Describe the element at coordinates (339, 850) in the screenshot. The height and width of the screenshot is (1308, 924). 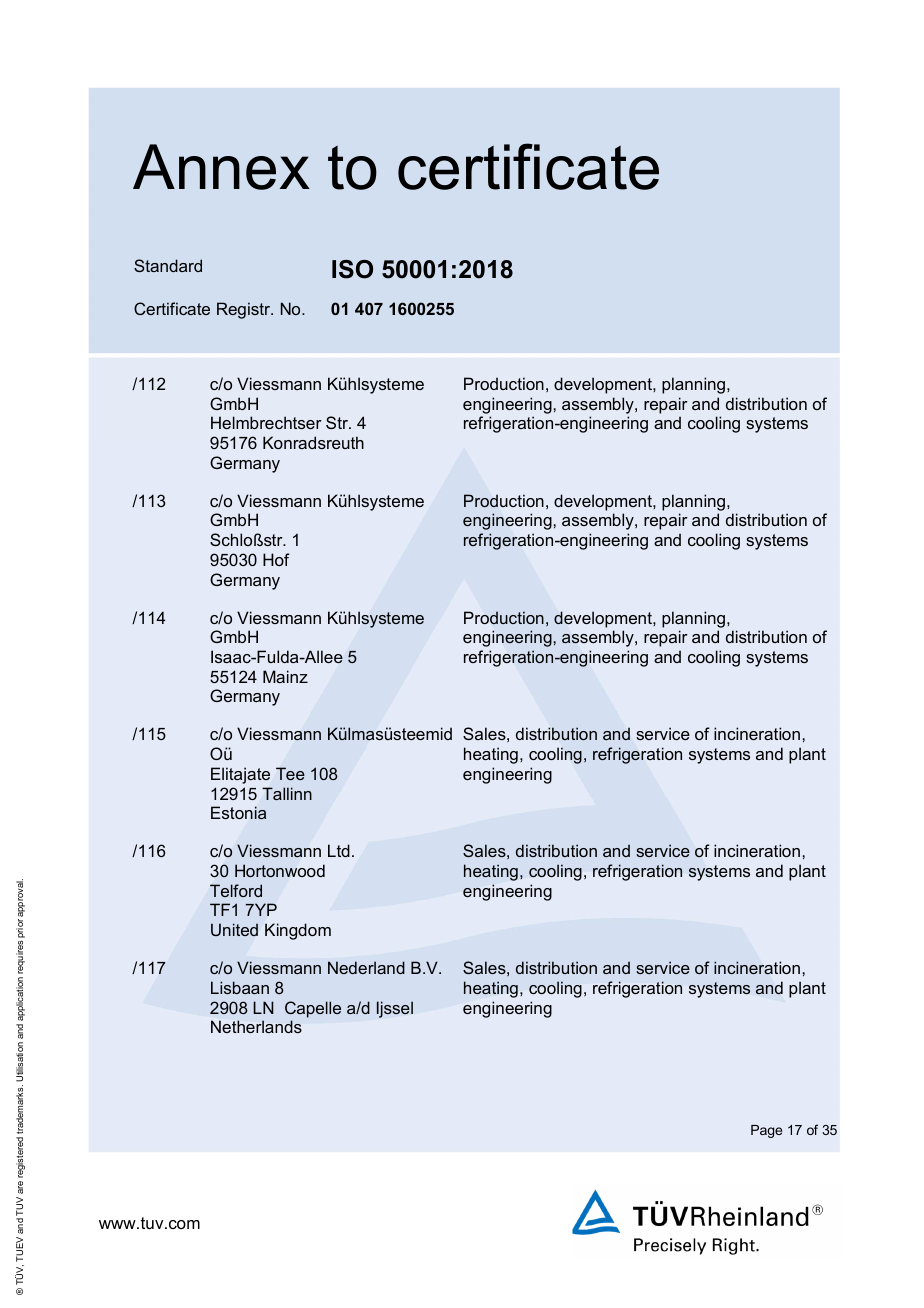
I see `Ltd` at that location.
